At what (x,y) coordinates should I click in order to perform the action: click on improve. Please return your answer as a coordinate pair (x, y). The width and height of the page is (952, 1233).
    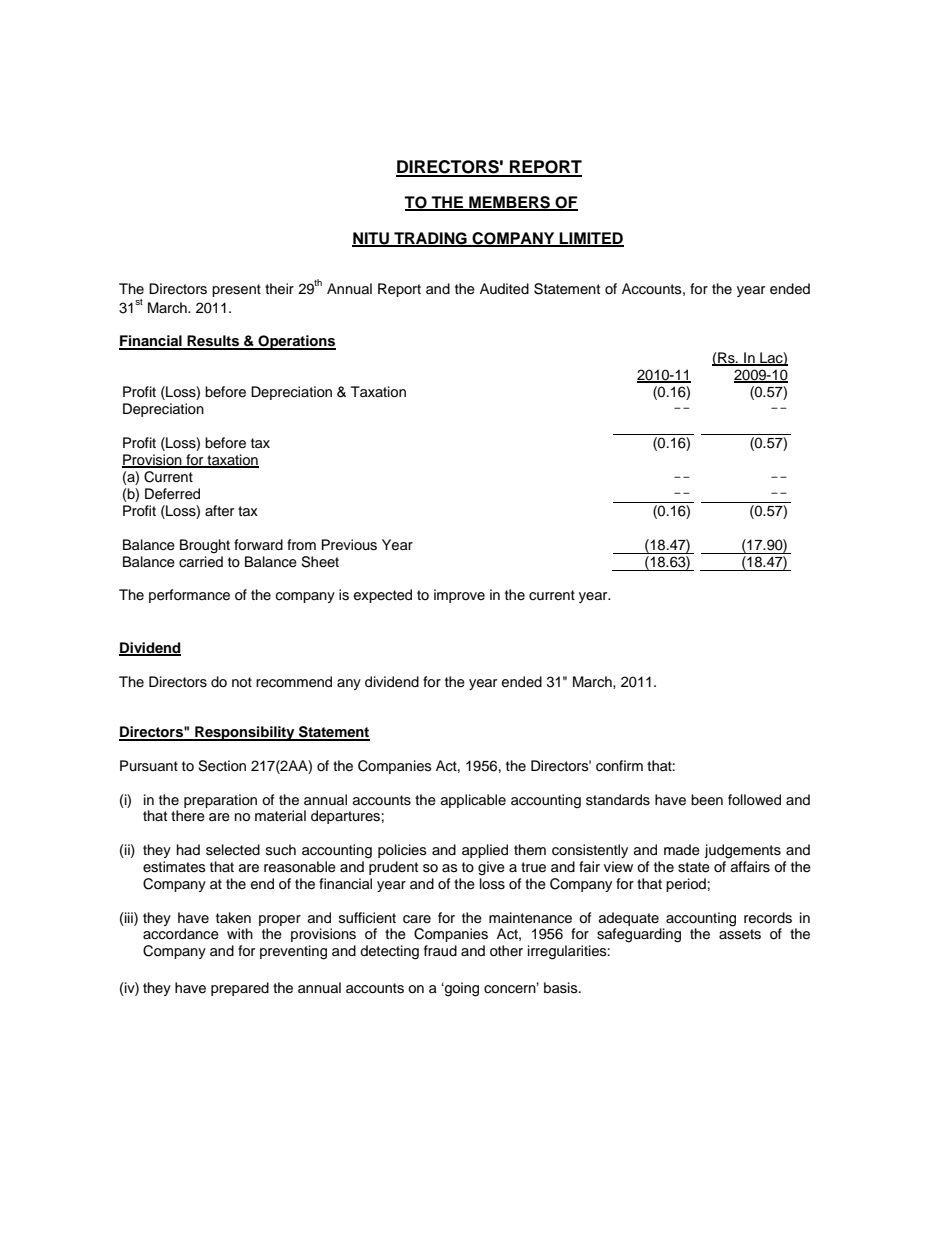
    Looking at the image, I should click on (459, 596).
